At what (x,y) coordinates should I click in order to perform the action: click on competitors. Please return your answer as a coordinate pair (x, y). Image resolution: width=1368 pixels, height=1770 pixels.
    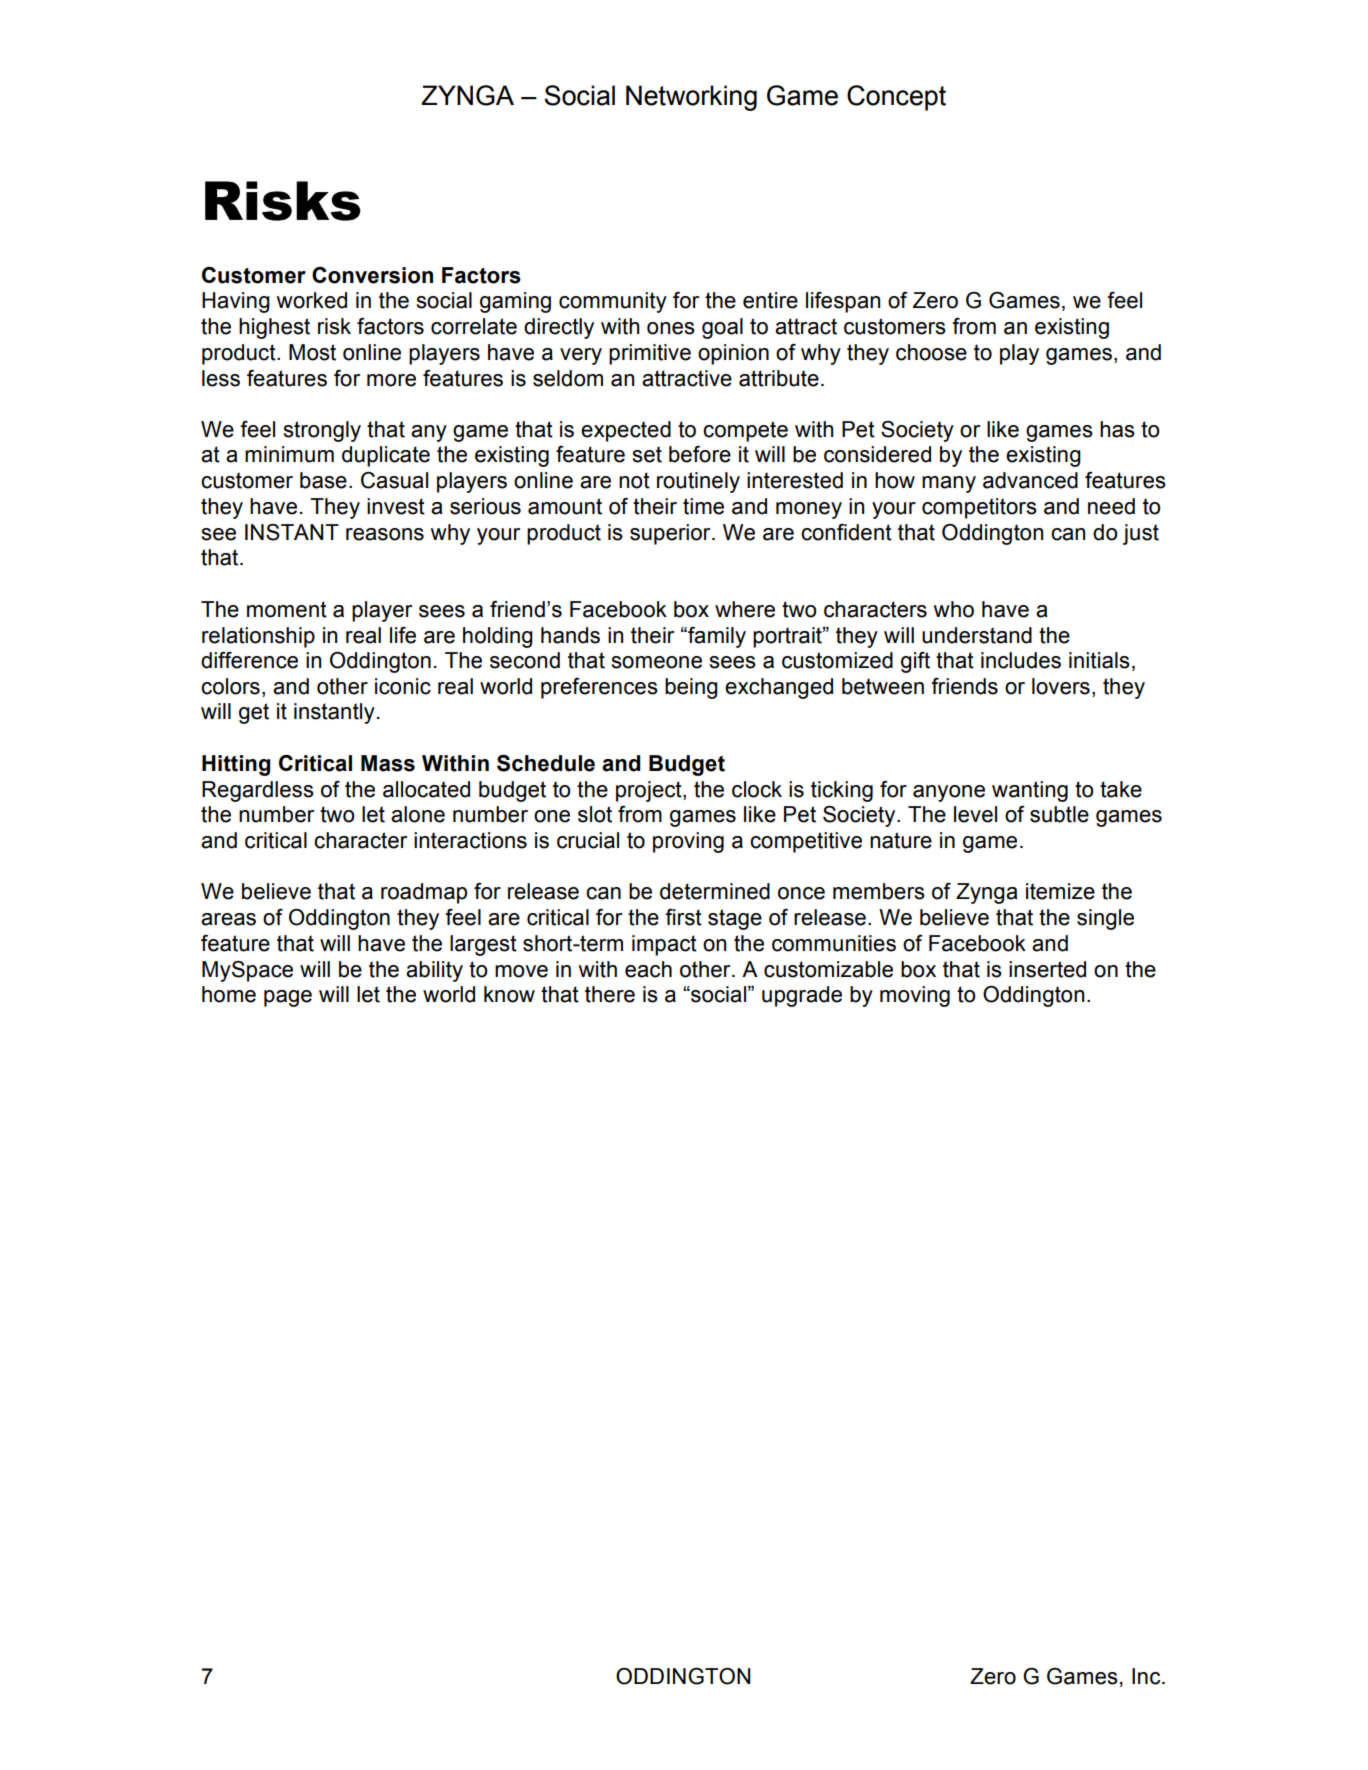
    Looking at the image, I should click on (979, 508).
